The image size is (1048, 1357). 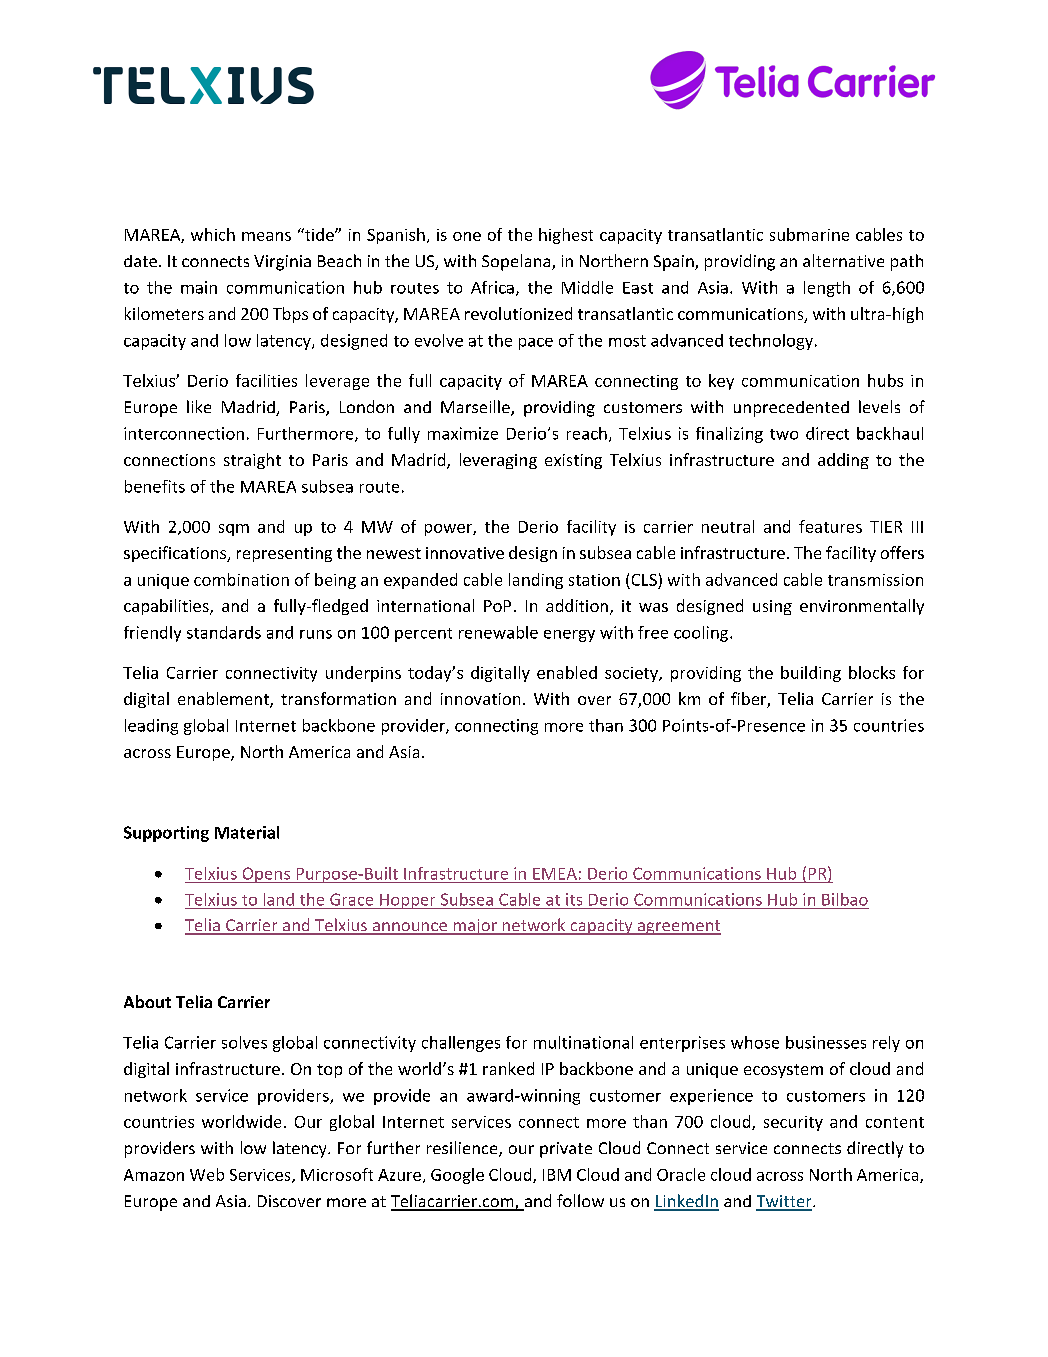 I want to click on agreement, so click(x=678, y=927).
